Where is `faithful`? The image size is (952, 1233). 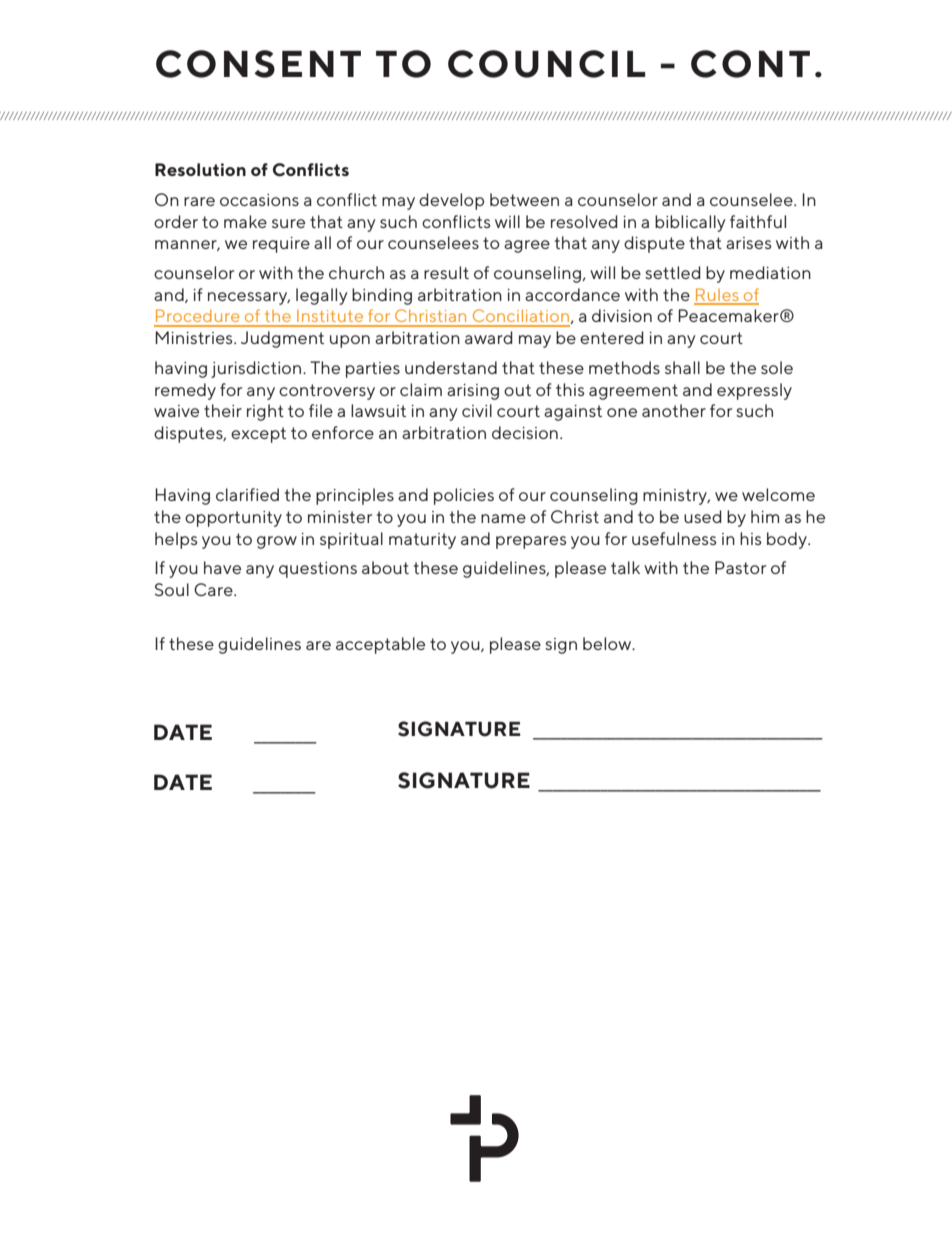 faithful is located at coordinates (758, 221).
